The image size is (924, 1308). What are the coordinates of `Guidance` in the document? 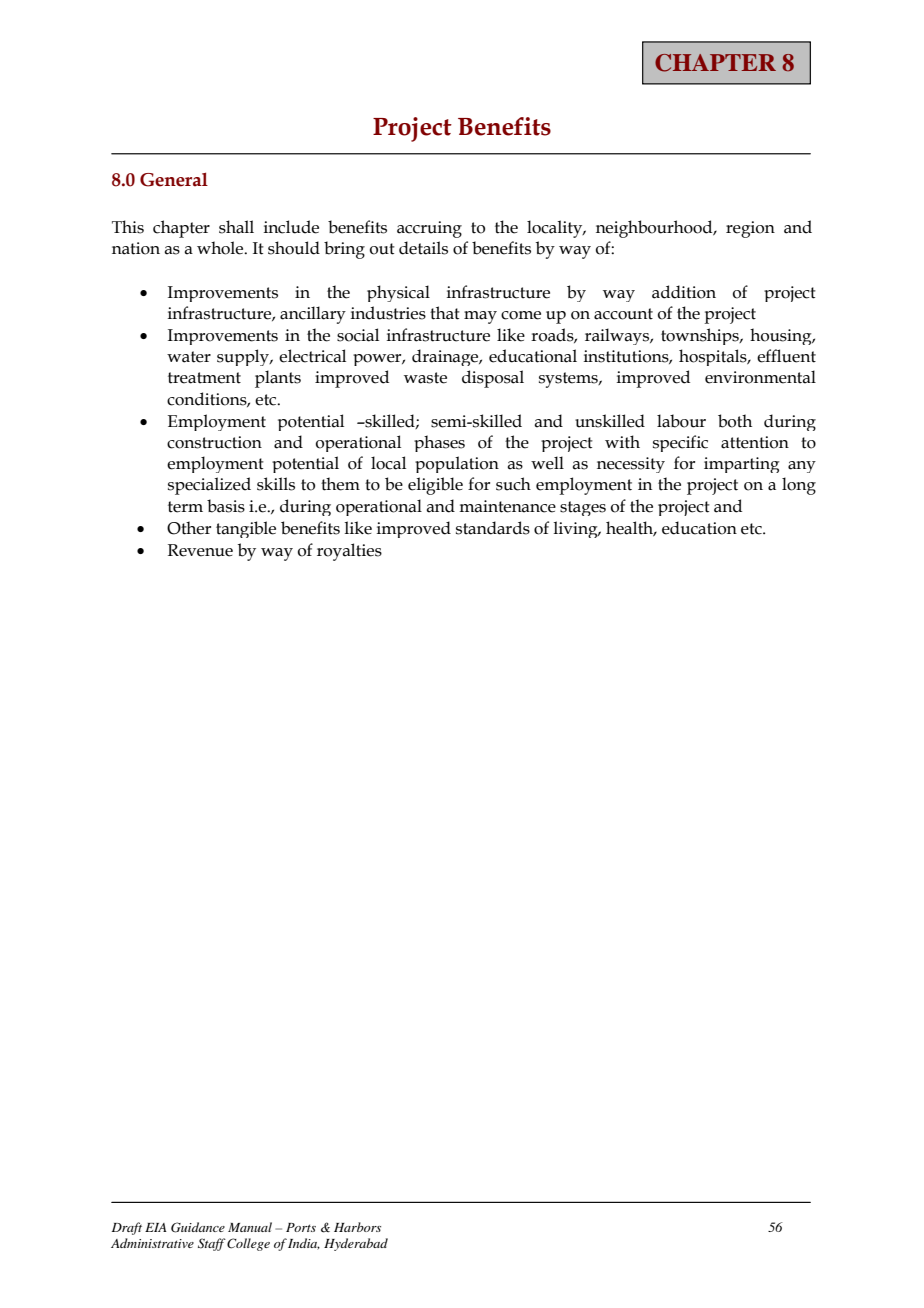 It's located at (198, 1227).
